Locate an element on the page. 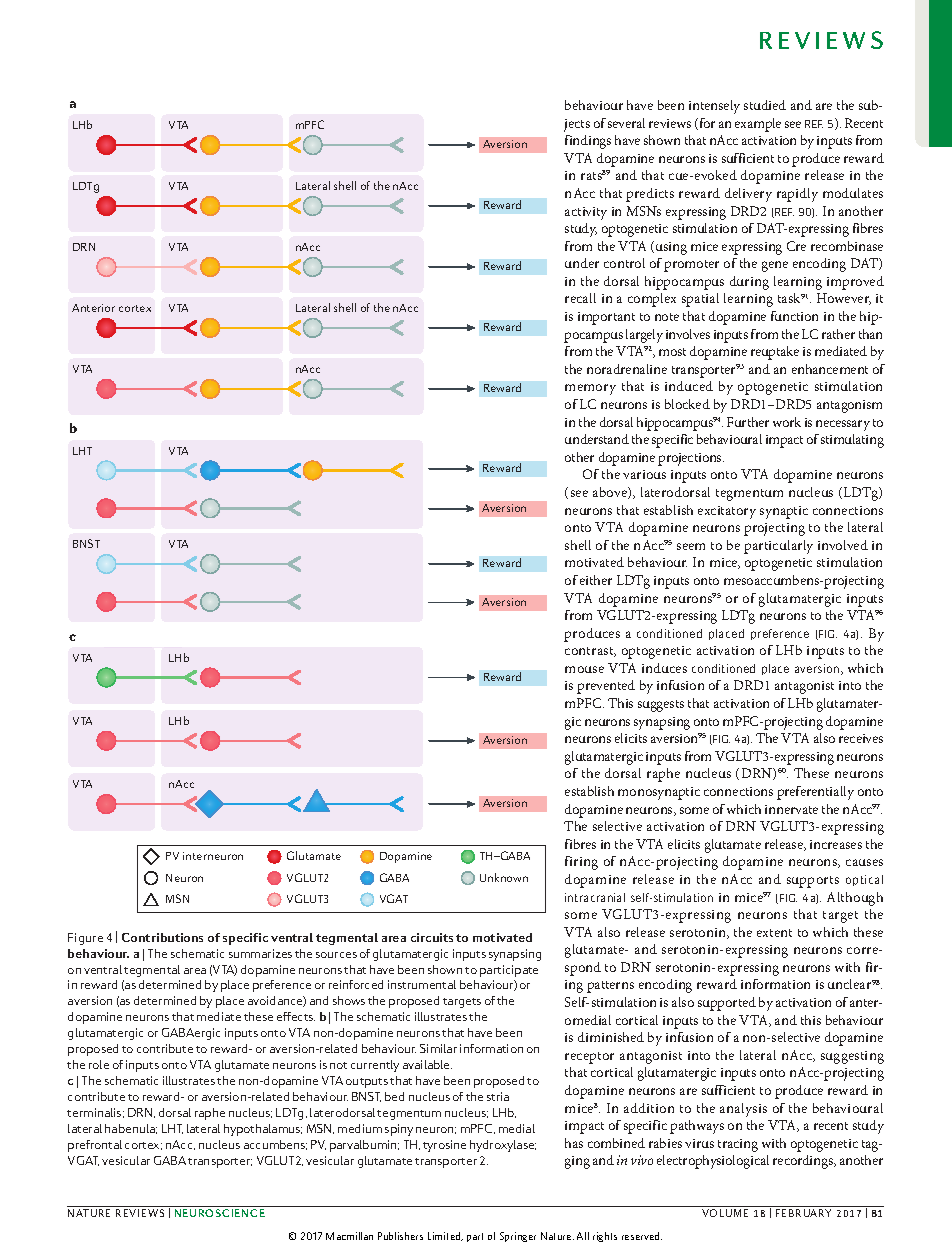 This document has width=952, height=1251. mouse is located at coordinates (584, 669).
